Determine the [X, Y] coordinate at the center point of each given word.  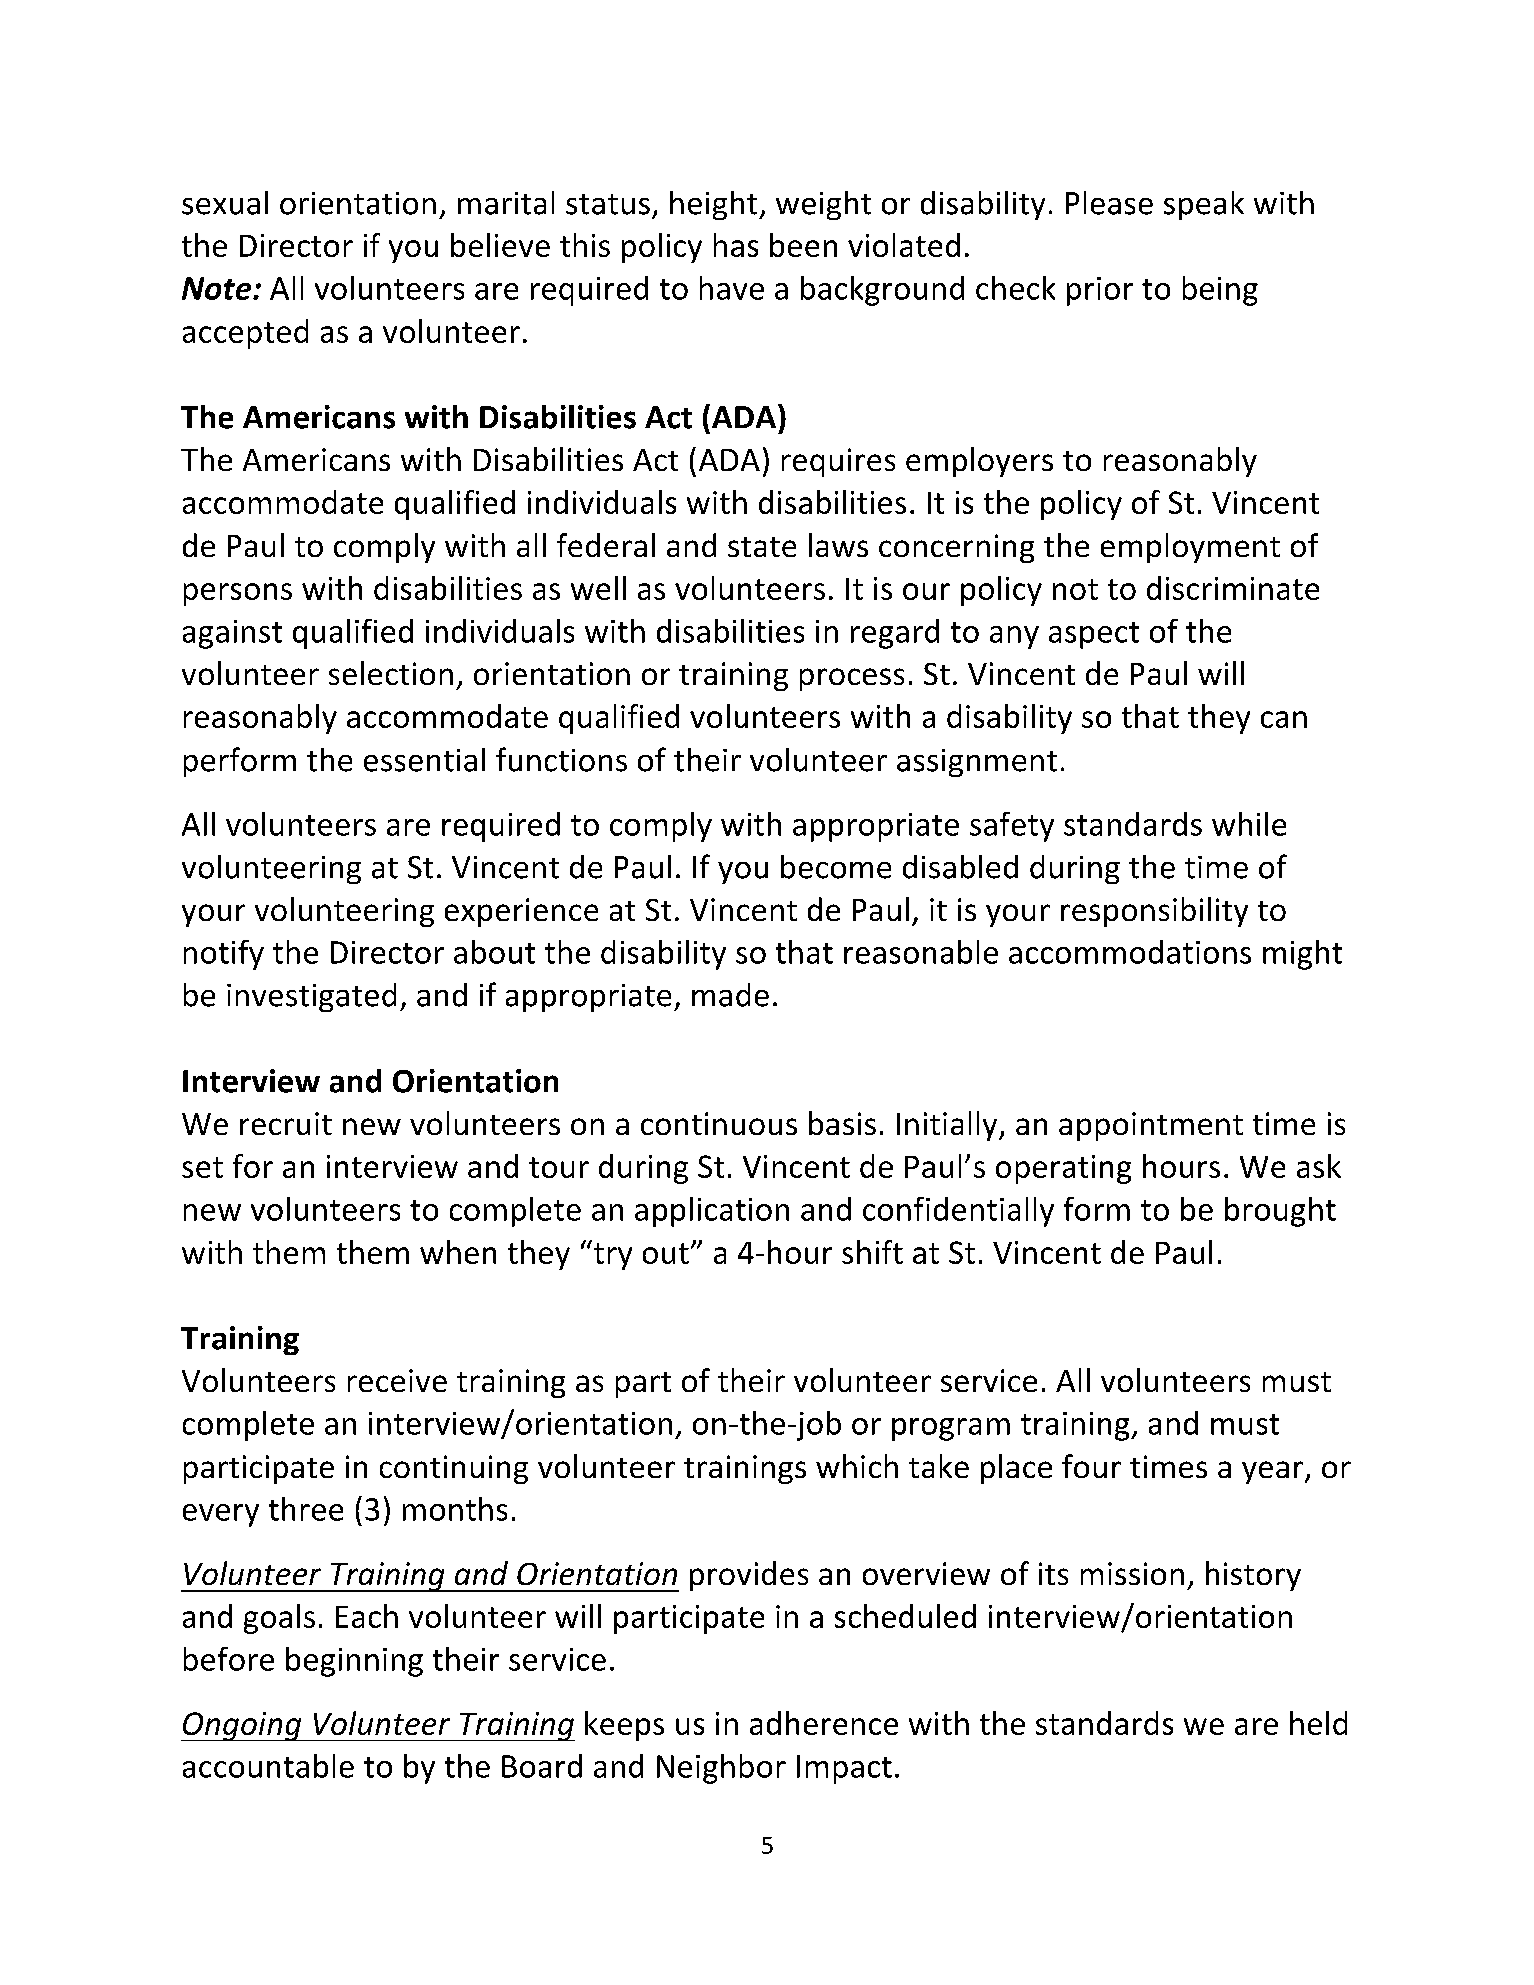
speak [1204, 205]
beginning [354, 1662]
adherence [824, 1723]
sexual [225, 203]
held [1318, 1723]
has [736, 245]
